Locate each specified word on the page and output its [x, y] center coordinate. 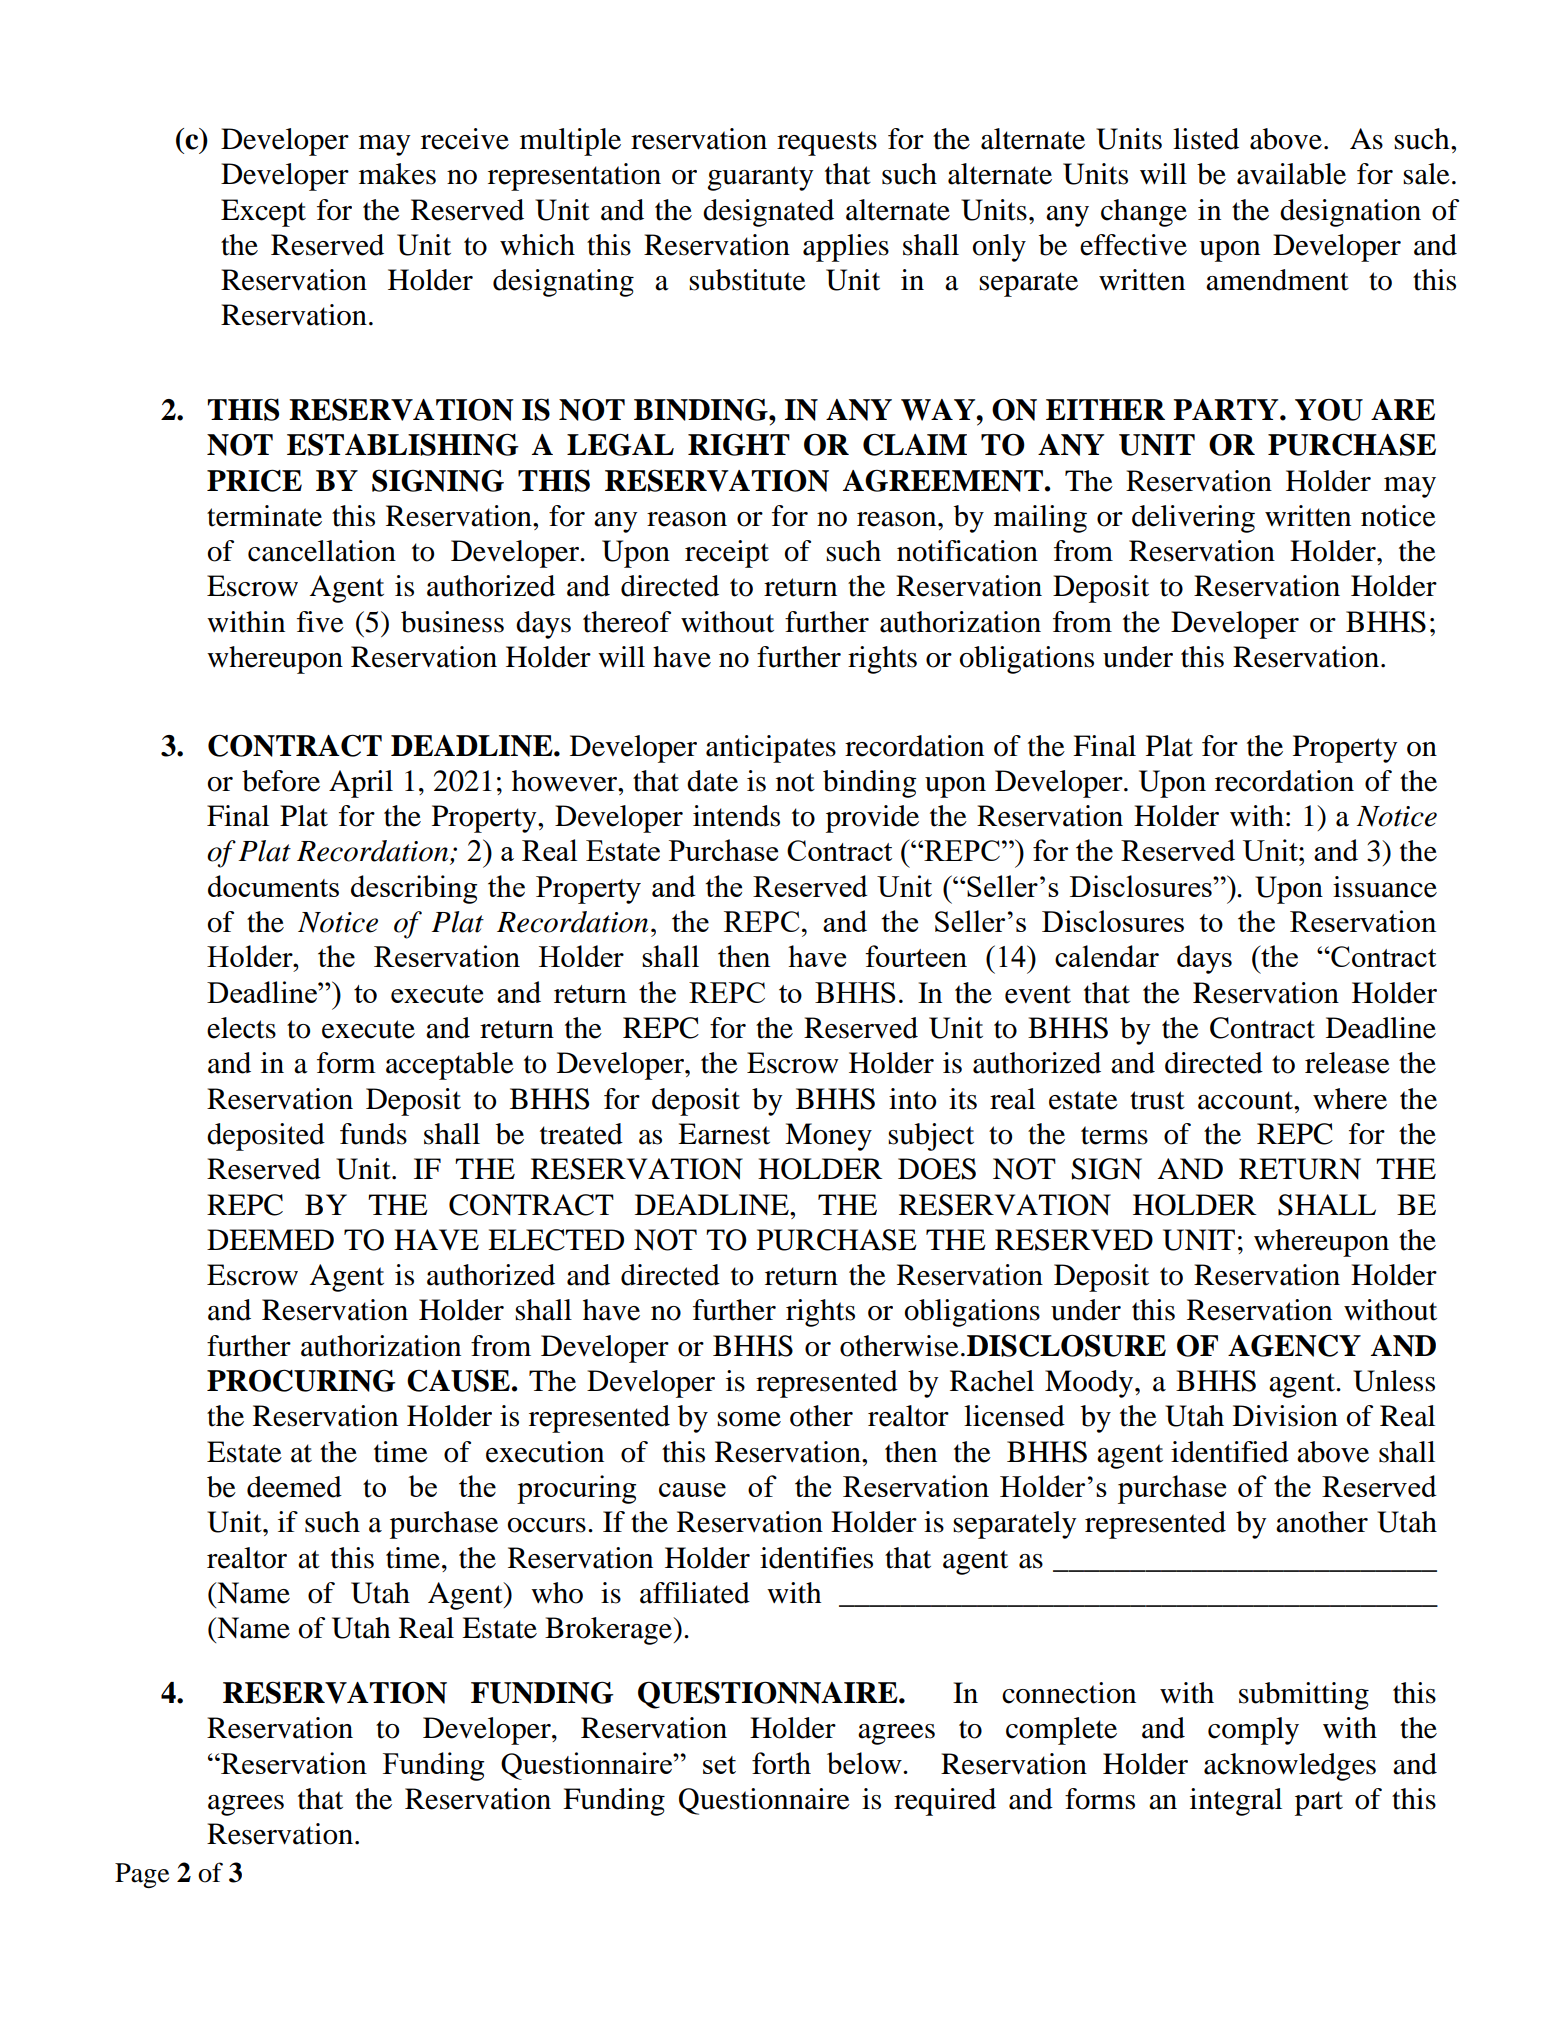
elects [241, 1028]
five [320, 622]
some [749, 1419]
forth [781, 1763]
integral [1236, 1802]
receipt [727, 554]
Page [142, 1875]
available [1291, 174]
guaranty [760, 178]
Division [1285, 1416]
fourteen [916, 956]
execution [545, 1452]
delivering [1193, 519]
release [1347, 1063]
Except [263, 213]
